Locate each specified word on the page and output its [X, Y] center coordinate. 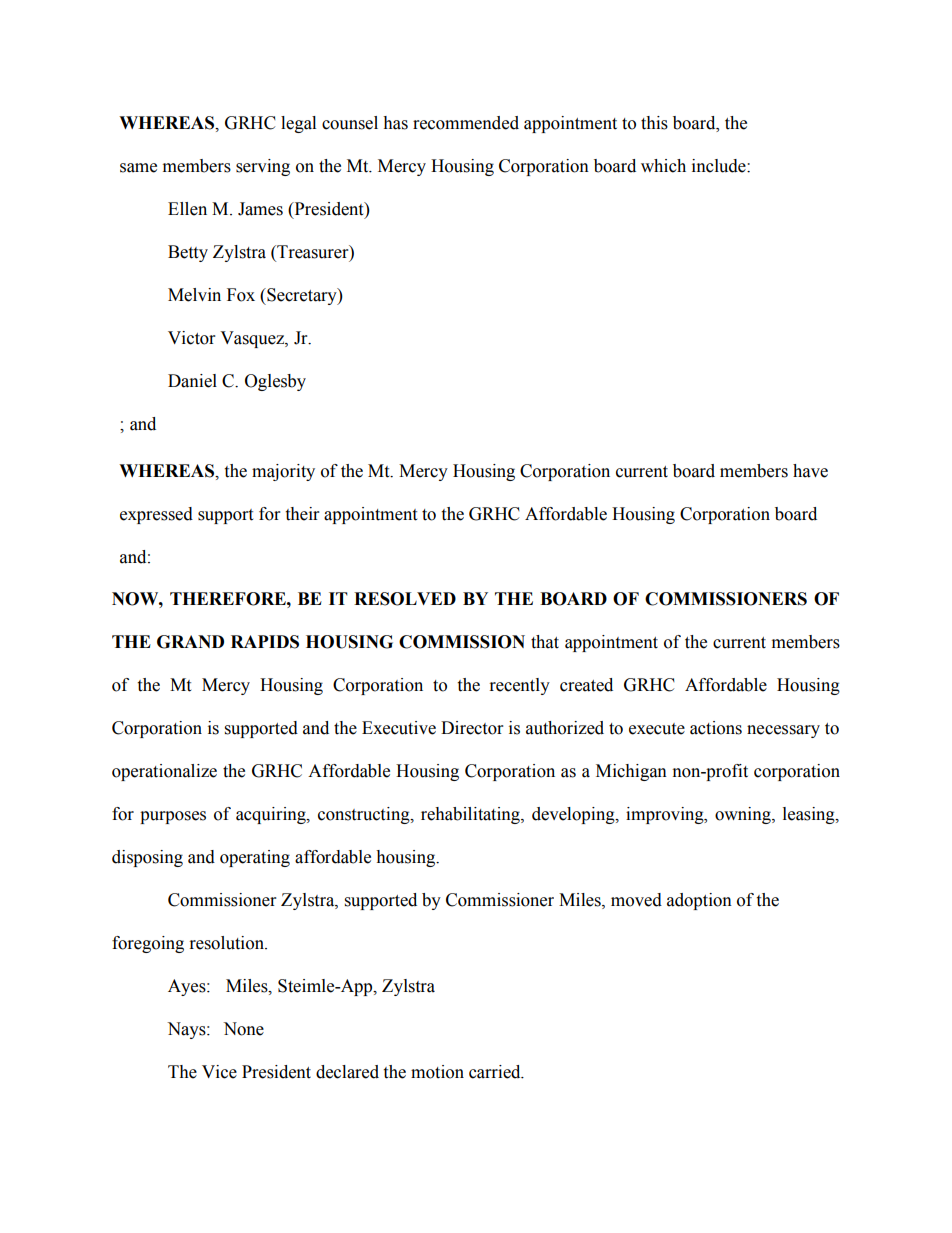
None [243, 1029]
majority [283, 472]
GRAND [190, 642]
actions [716, 728]
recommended [466, 123]
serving [263, 167]
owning [744, 815]
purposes [173, 817]
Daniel [192, 381]
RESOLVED [405, 599]
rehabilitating [471, 815]
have [810, 471]
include [720, 166]
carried [496, 1072]
